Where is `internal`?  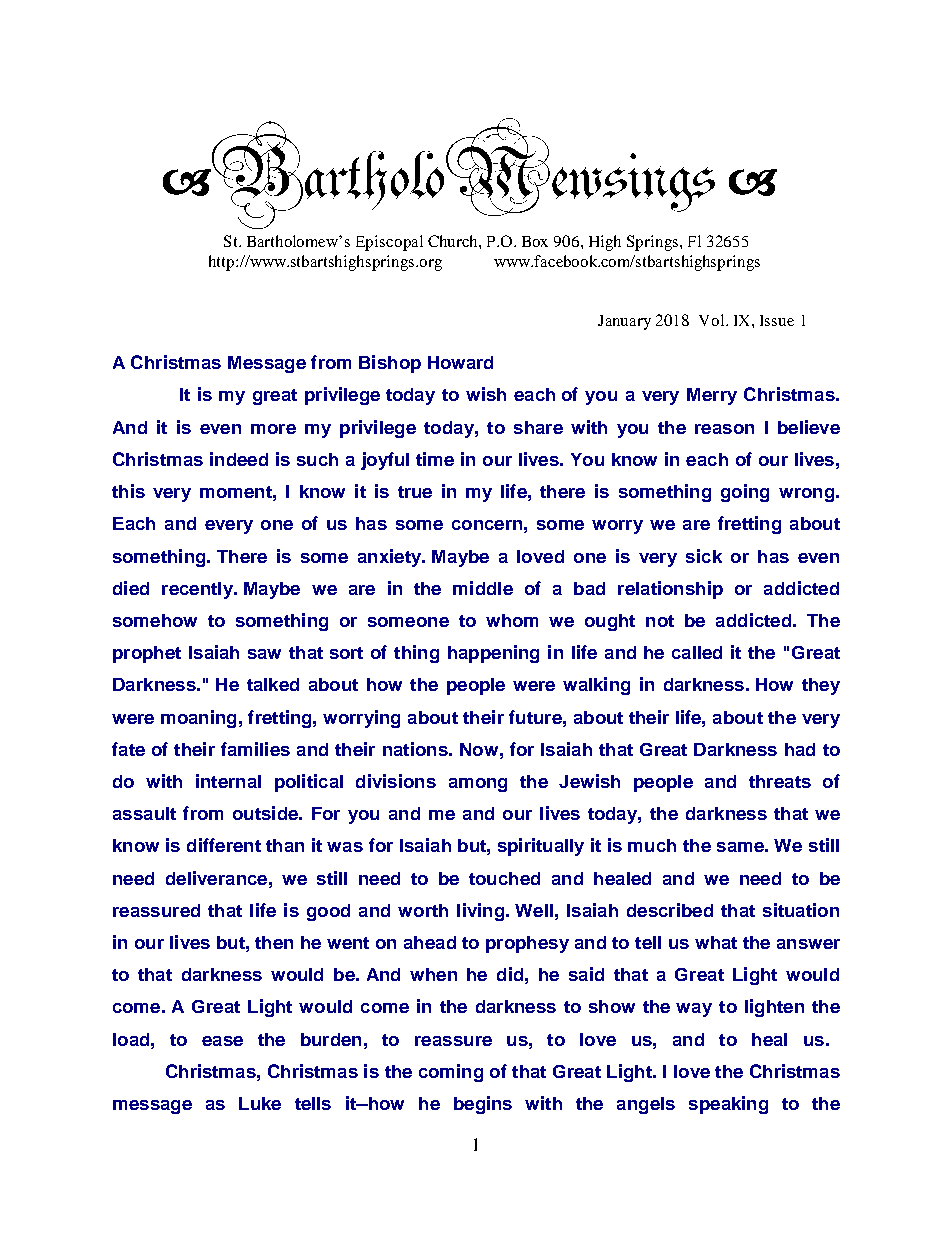
internal is located at coordinates (228, 781).
